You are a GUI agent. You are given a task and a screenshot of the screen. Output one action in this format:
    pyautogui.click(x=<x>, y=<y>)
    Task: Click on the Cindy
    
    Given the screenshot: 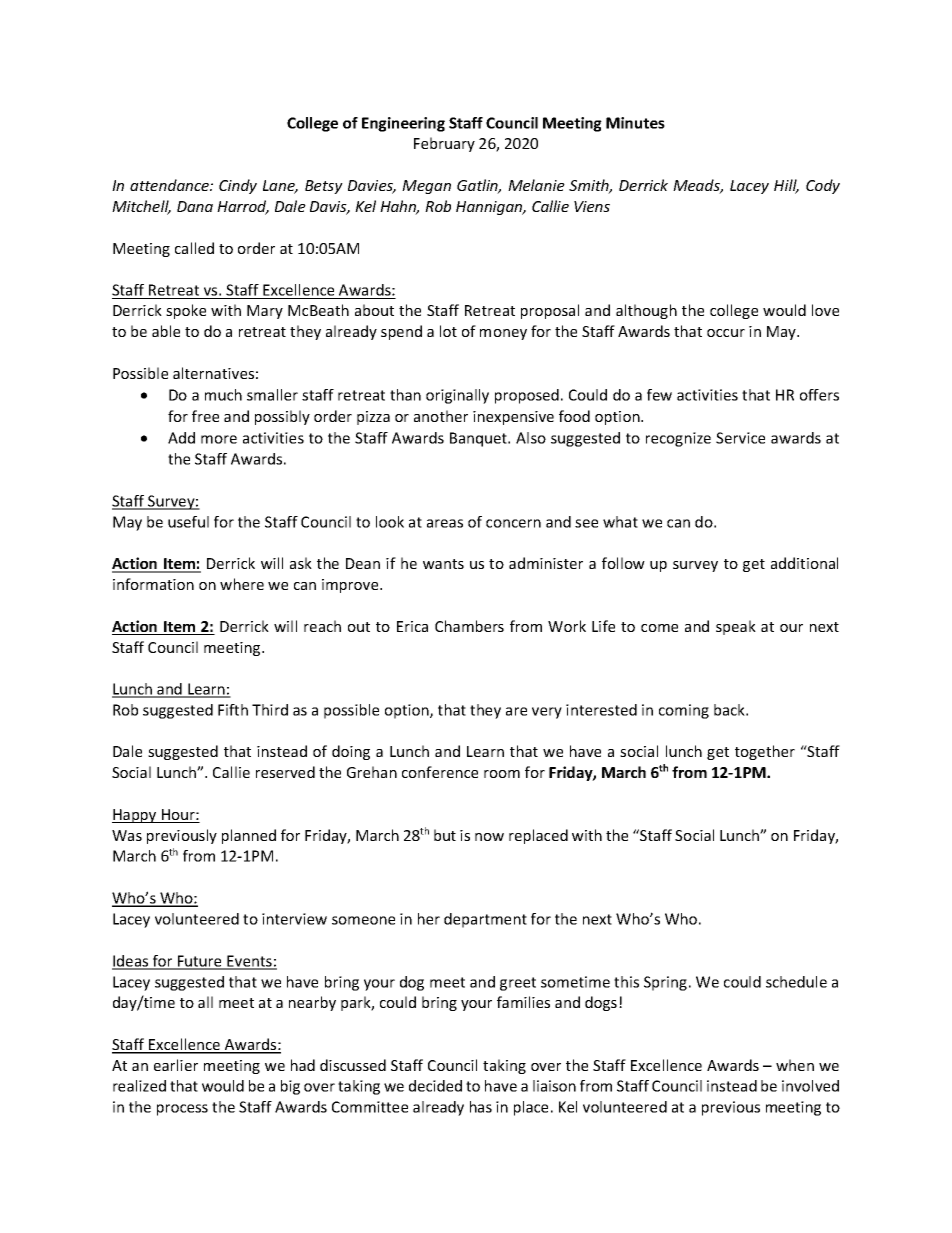 What is the action you would take?
    pyautogui.click(x=238, y=186)
